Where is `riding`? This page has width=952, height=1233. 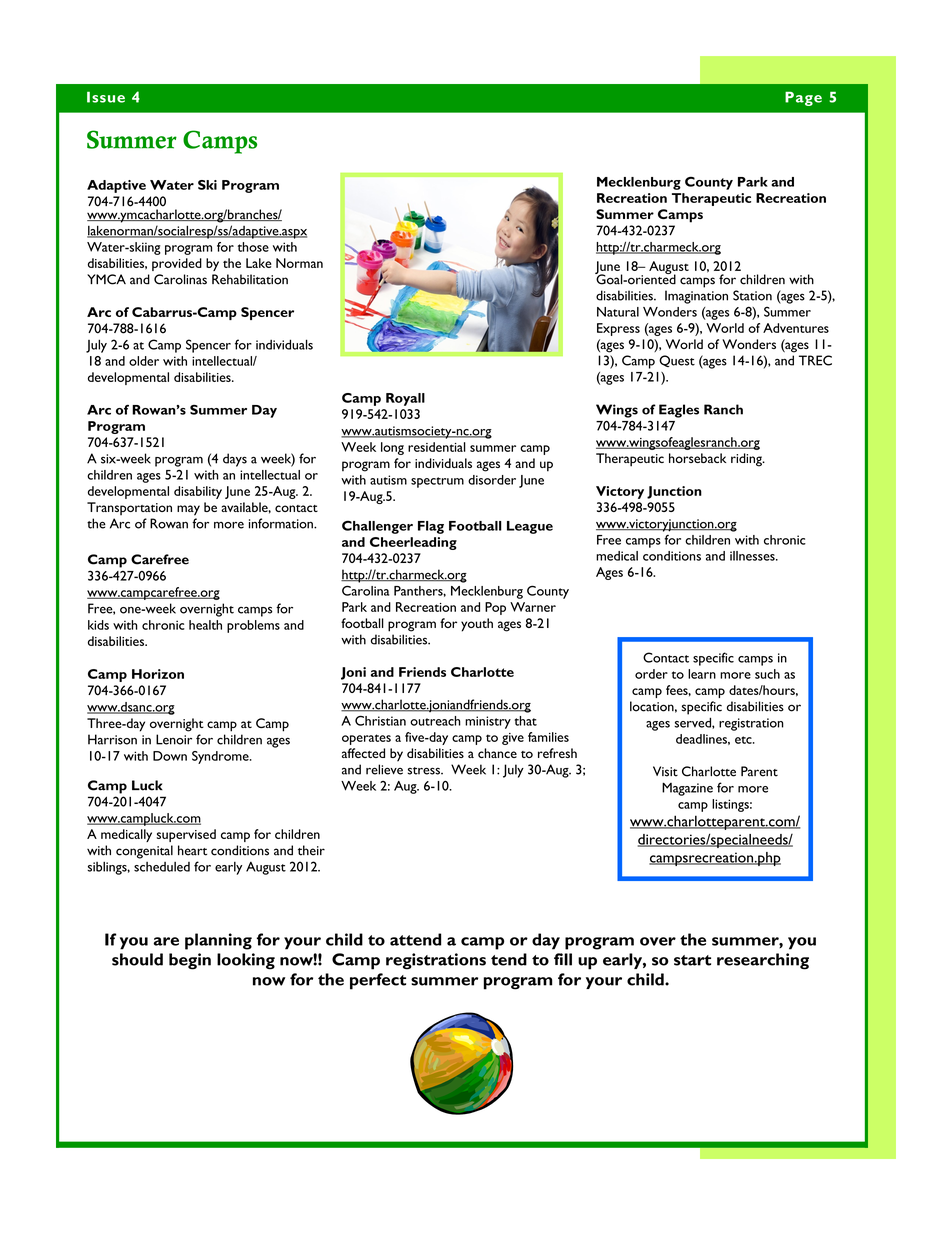
riding is located at coordinates (747, 460).
